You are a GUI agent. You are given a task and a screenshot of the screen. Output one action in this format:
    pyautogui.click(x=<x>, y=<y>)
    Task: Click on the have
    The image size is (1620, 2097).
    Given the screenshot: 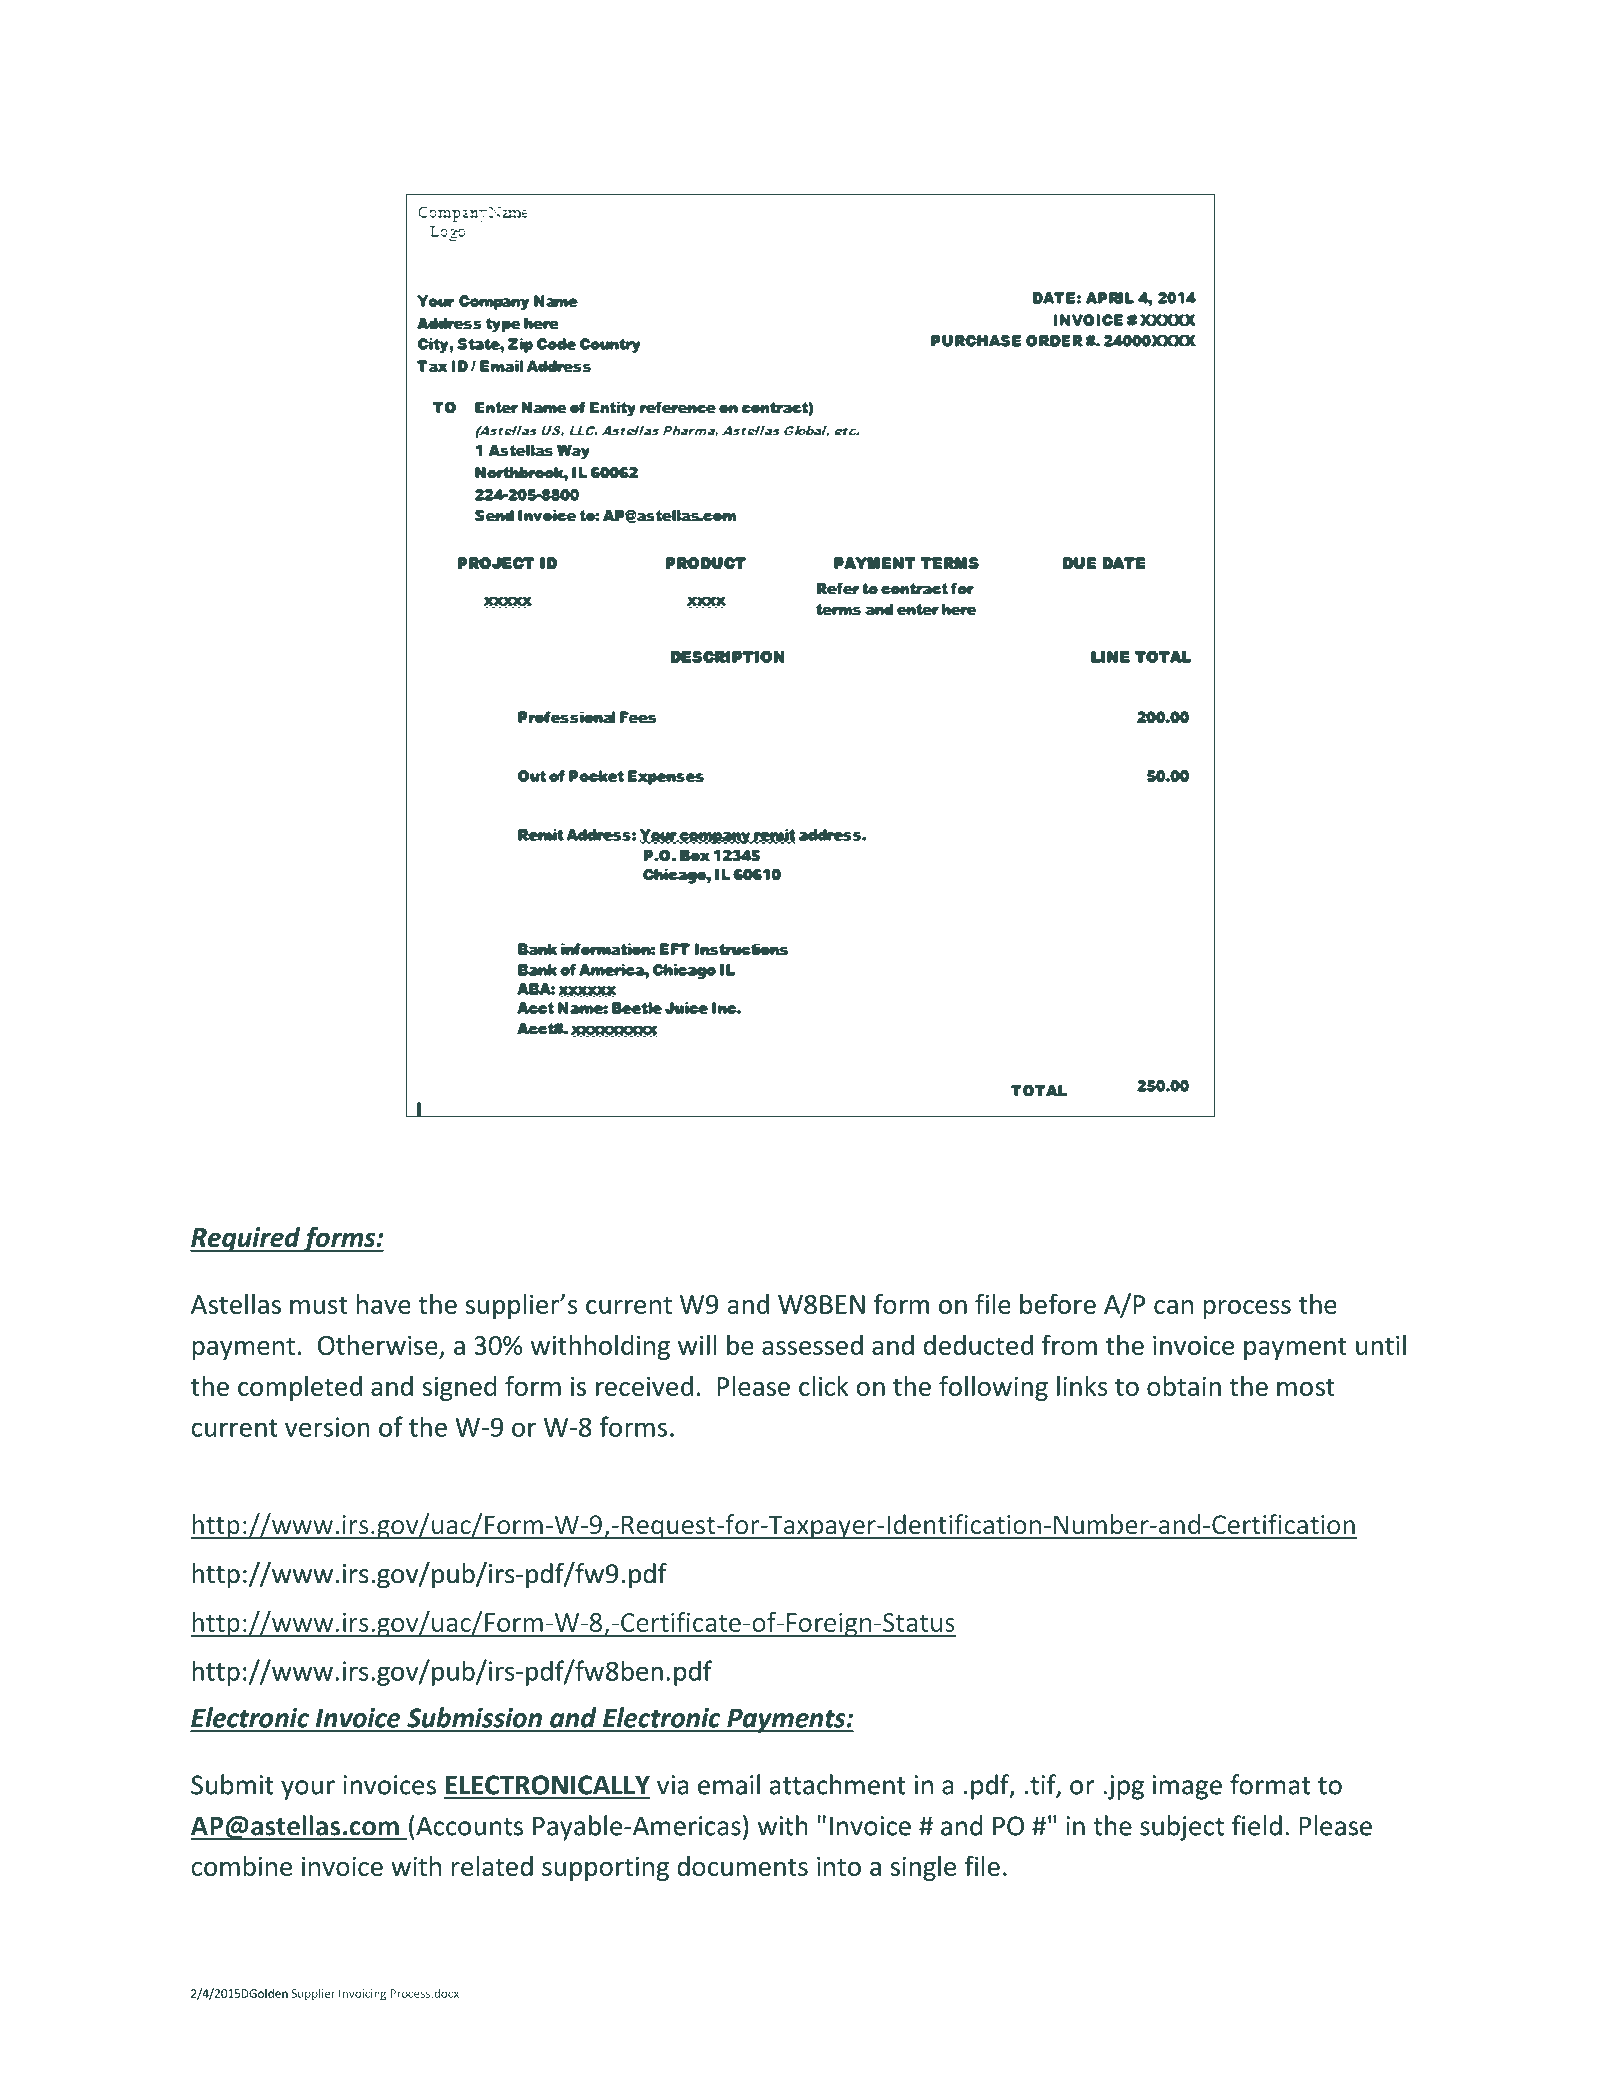 What is the action you would take?
    pyautogui.click(x=384, y=1304)
